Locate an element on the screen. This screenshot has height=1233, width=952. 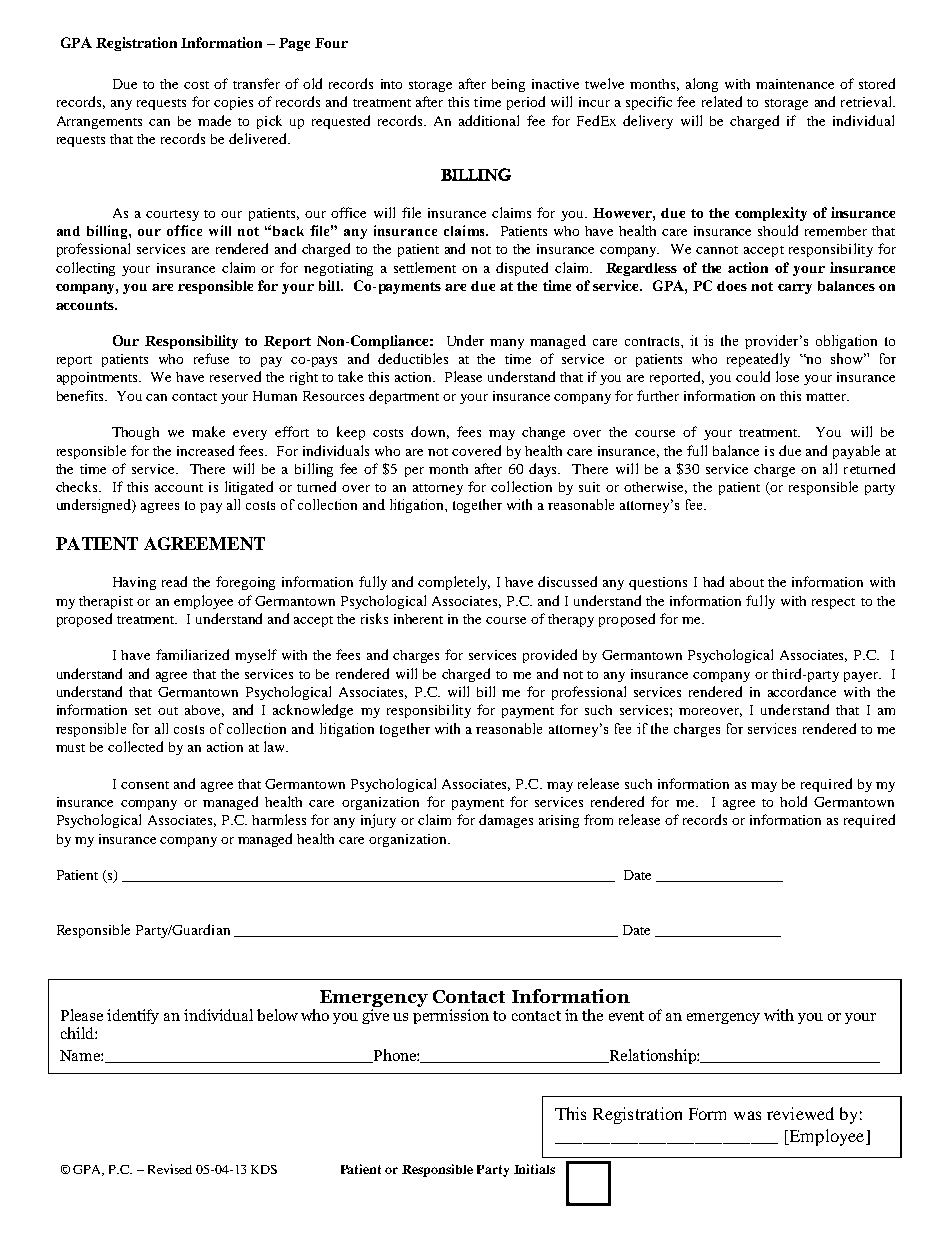
hold is located at coordinates (793, 801).
